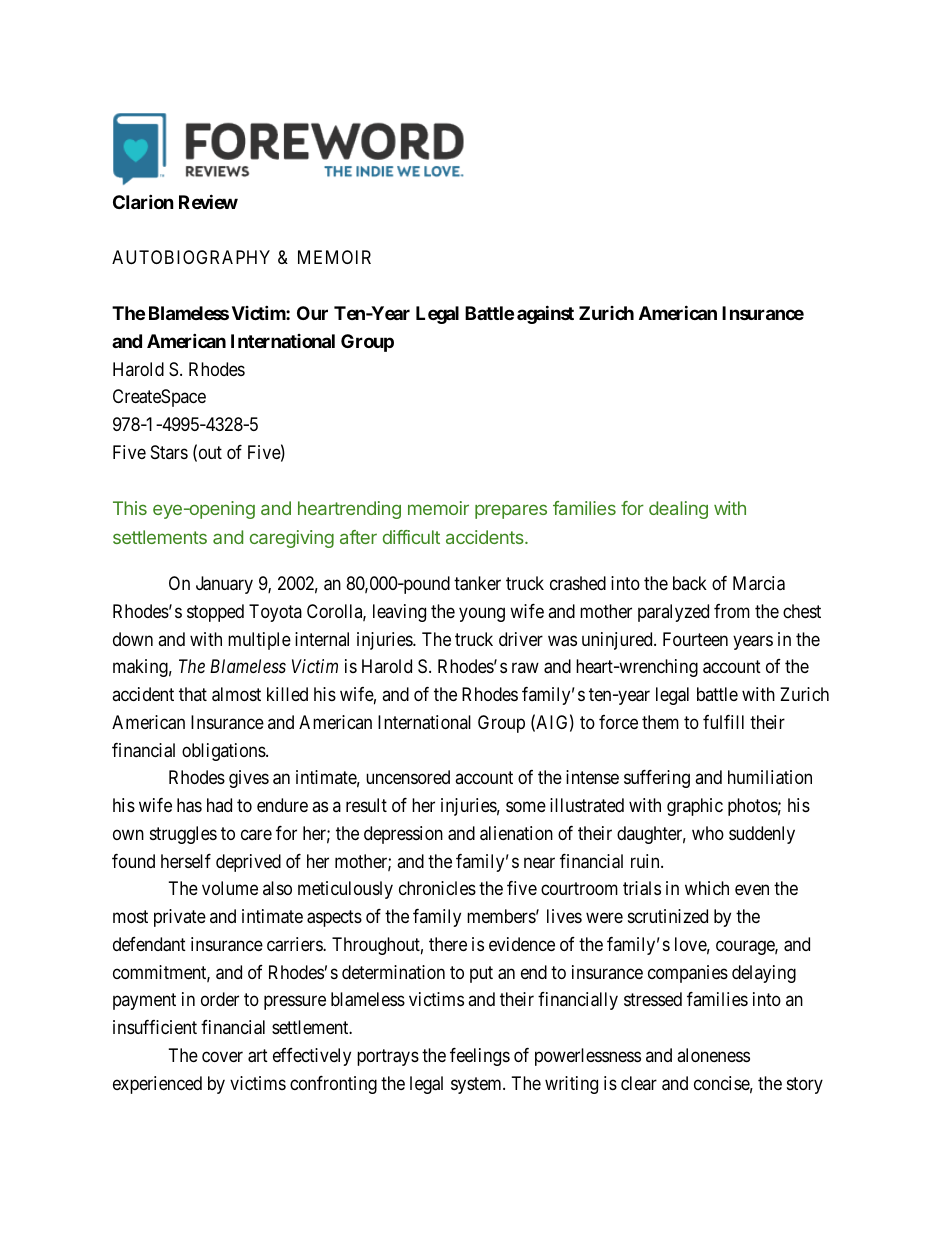  I want to click on prepares, so click(511, 511).
